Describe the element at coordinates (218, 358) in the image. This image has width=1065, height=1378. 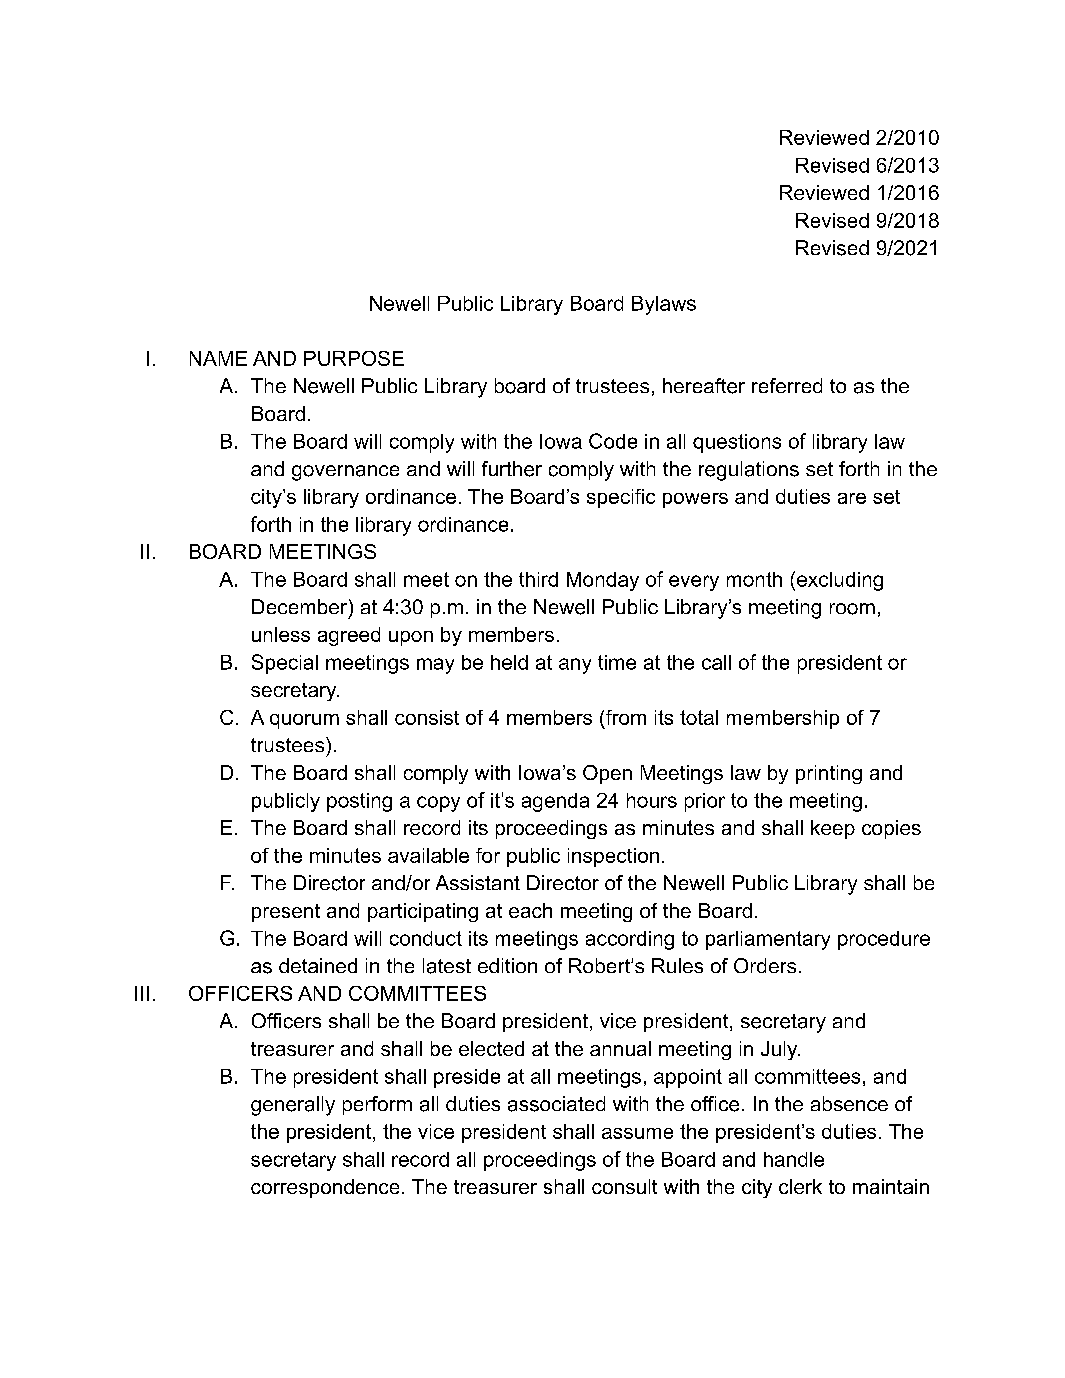
I see `NAME` at that location.
